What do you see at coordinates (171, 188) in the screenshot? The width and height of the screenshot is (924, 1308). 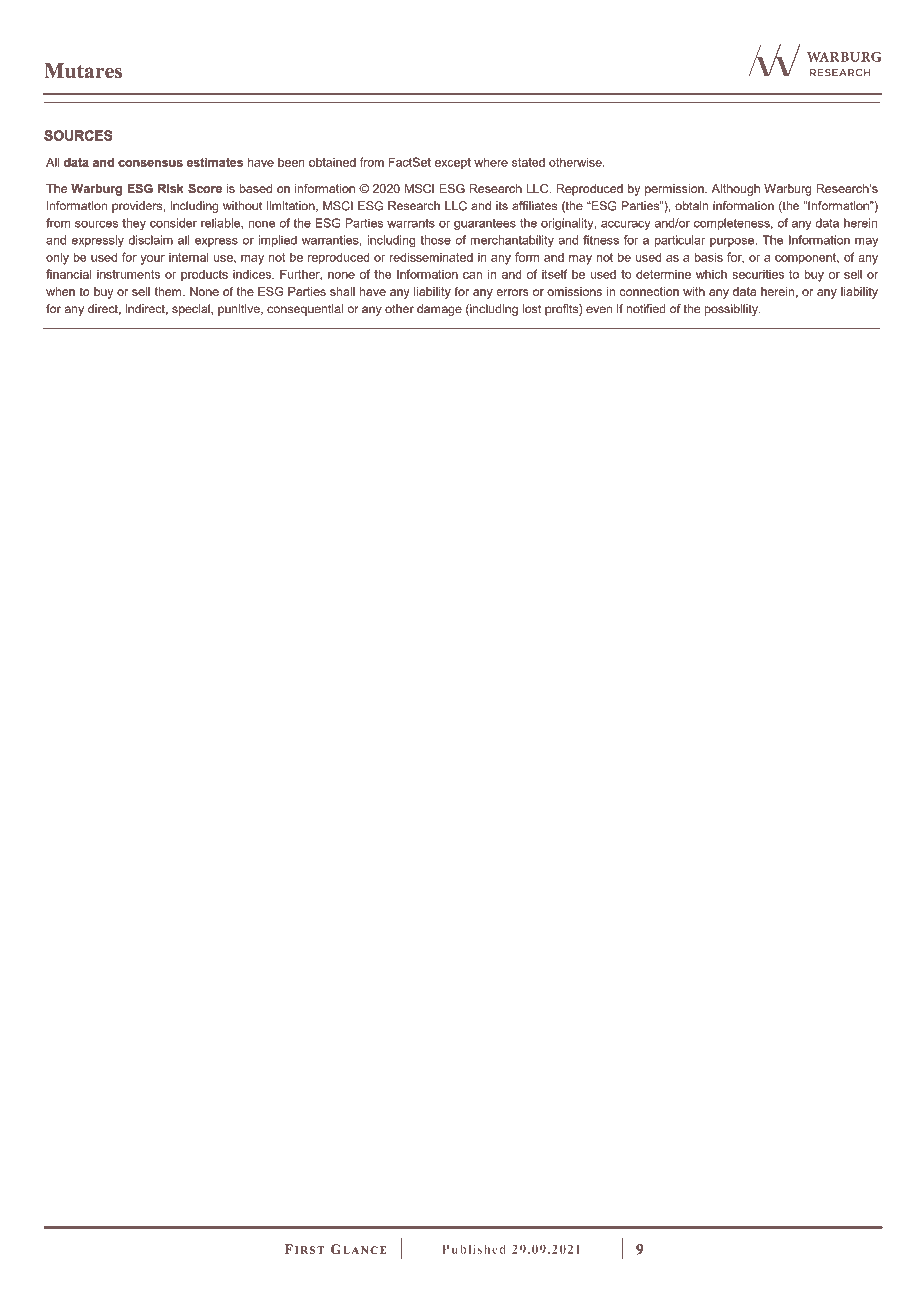 I see `Risk` at bounding box center [171, 188].
